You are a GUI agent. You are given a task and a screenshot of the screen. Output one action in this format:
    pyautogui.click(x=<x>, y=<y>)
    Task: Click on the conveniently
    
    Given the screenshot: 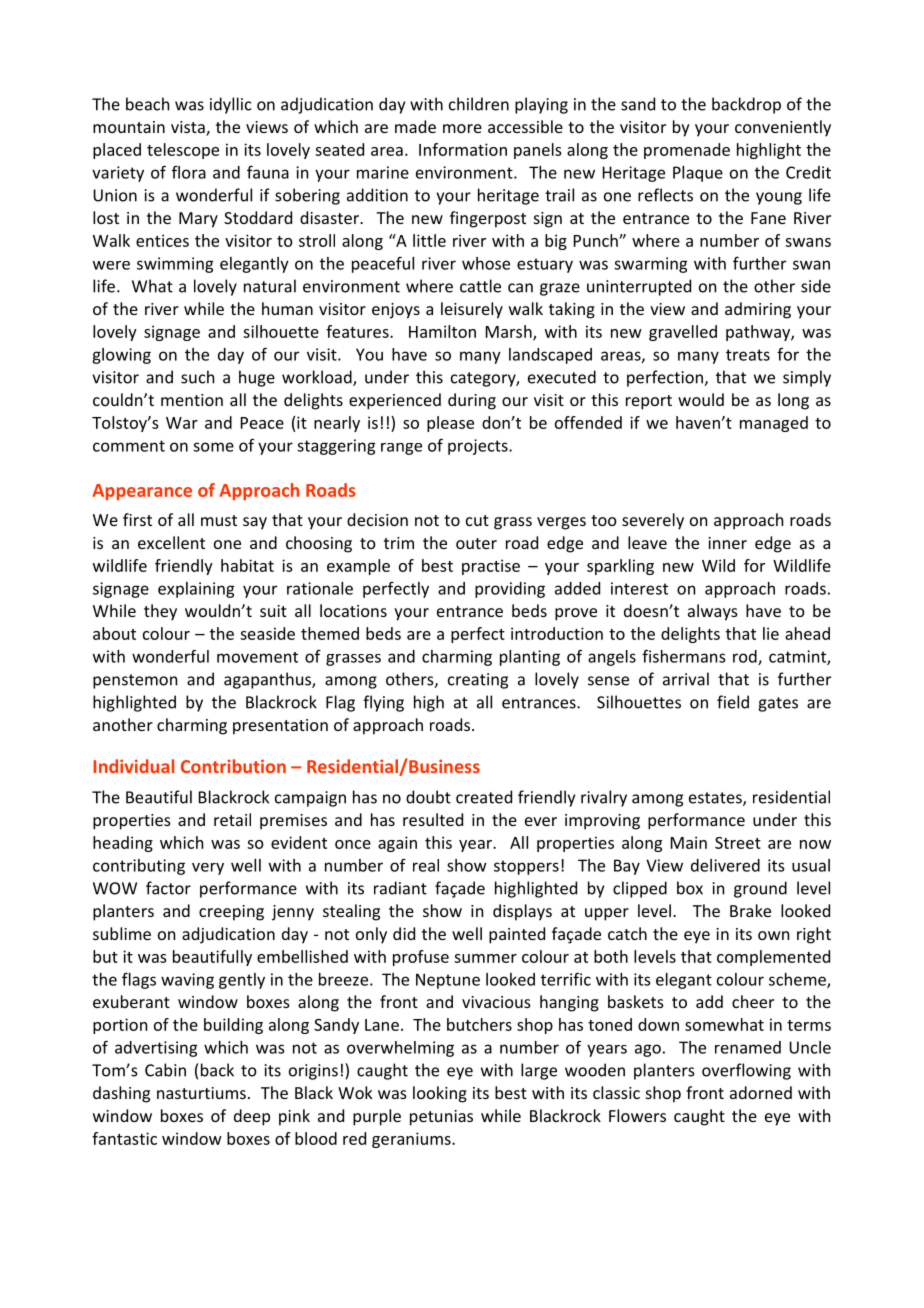 What is the action you would take?
    pyautogui.click(x=783, y=128)
